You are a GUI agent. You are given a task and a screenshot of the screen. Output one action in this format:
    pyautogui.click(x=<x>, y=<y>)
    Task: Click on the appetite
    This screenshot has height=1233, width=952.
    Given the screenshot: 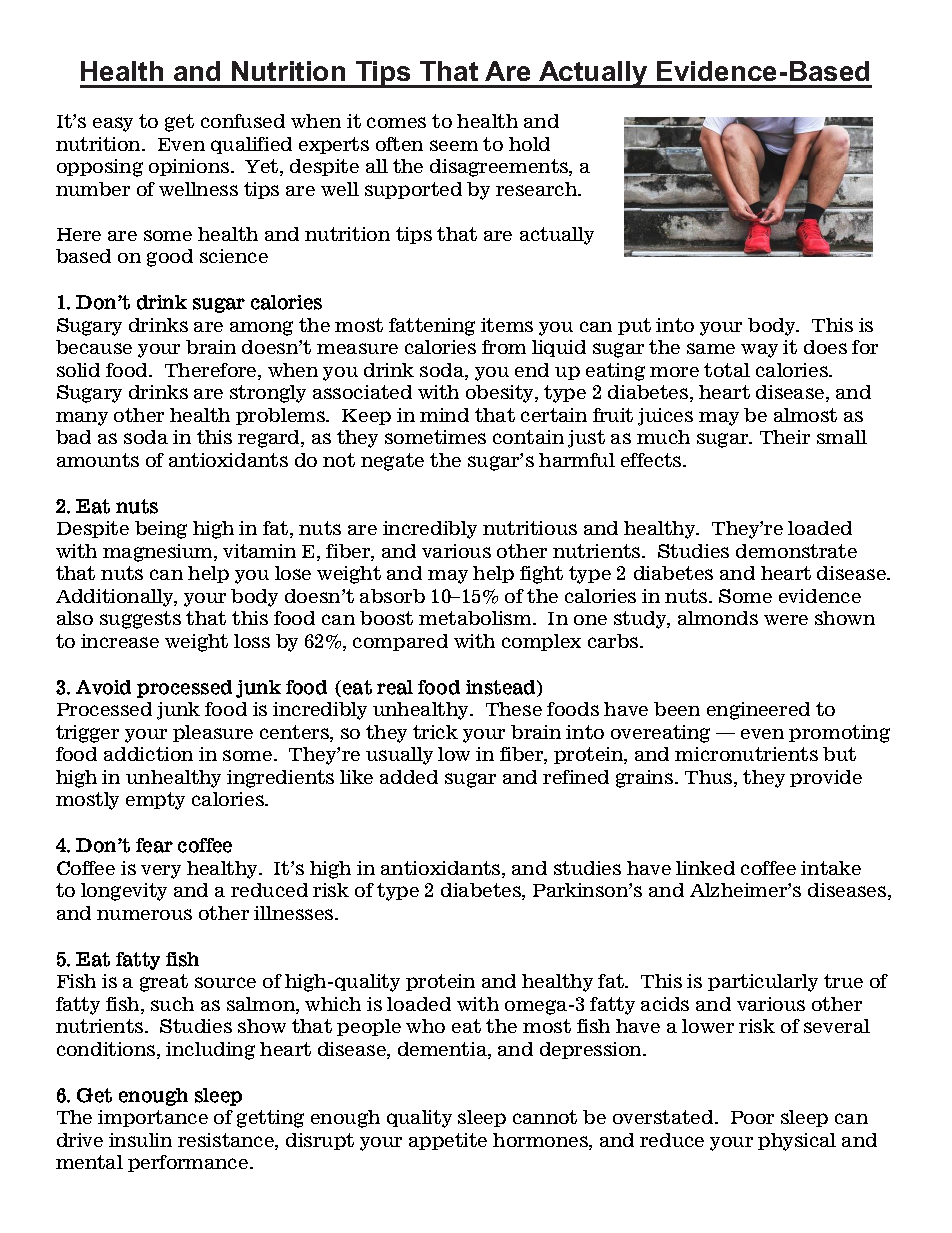 What is the action you would take?
    pyautogui.click(x=448, y=1141)
